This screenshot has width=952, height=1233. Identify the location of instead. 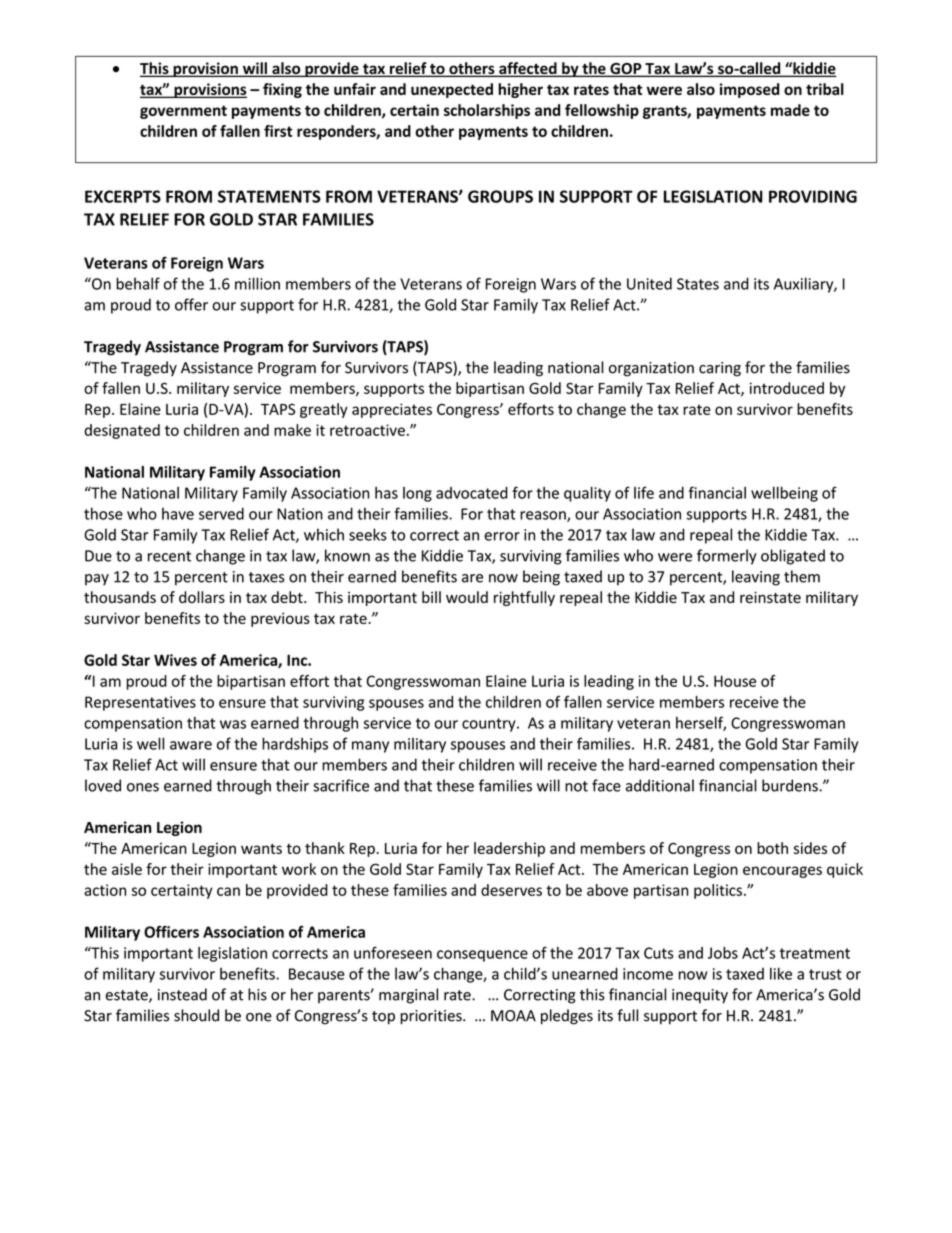
(182, 994).
